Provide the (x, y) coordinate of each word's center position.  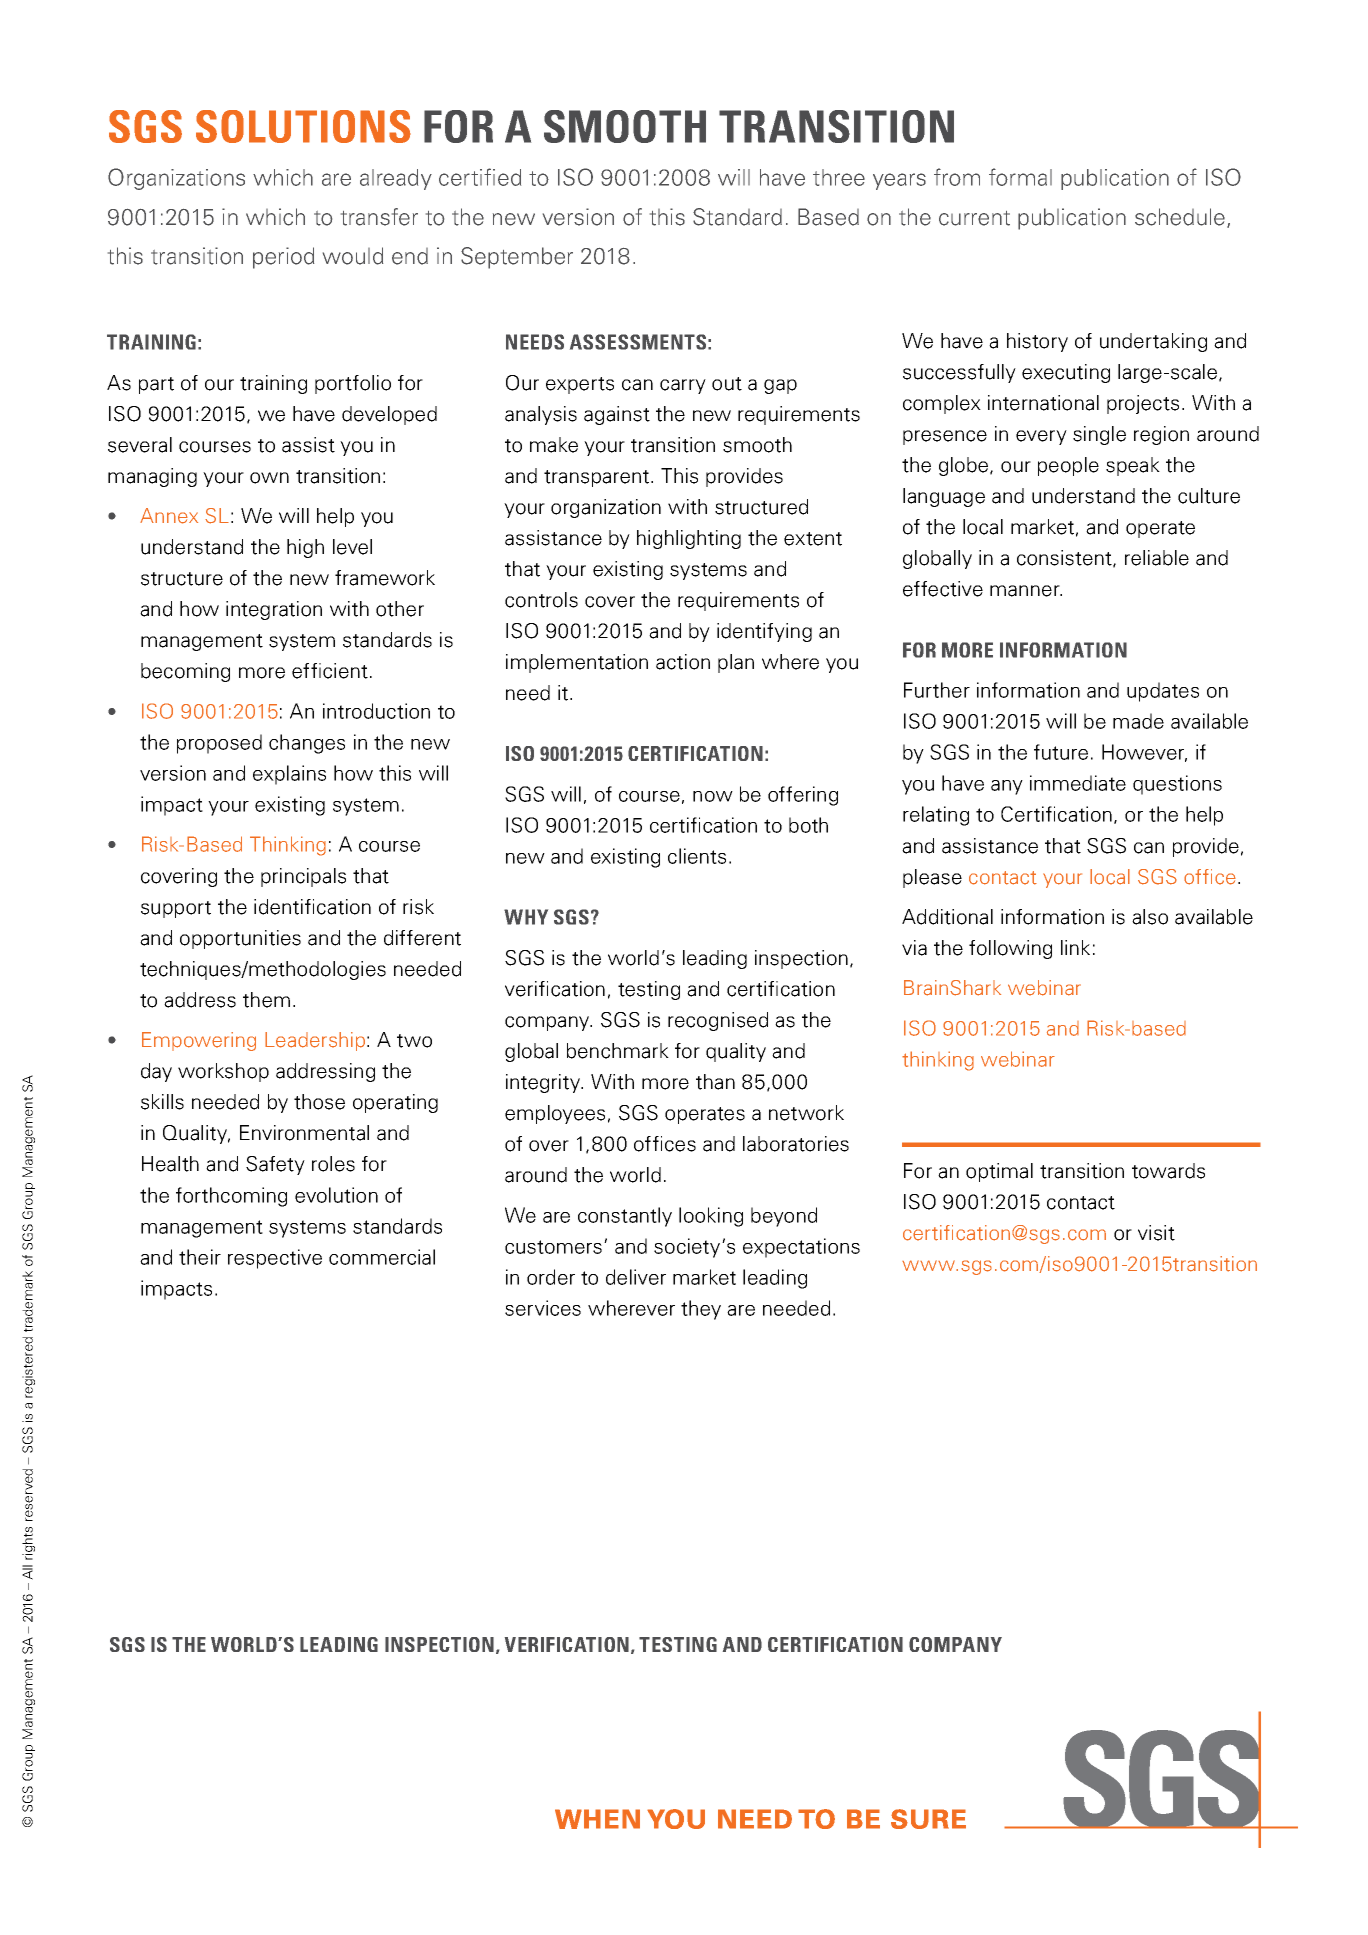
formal (1020, 177)
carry (683, 386)
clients (697, 856)
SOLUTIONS (303, 126)
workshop (223, 1072)
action (683, 662)
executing (1066, 373)
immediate (1078, 783)
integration (274, 610)
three (839, 177)
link (1075, 947)
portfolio (353, 384)
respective (275, 1259)
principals (303, 877)
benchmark (618, 1051)
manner (1026, 591)
